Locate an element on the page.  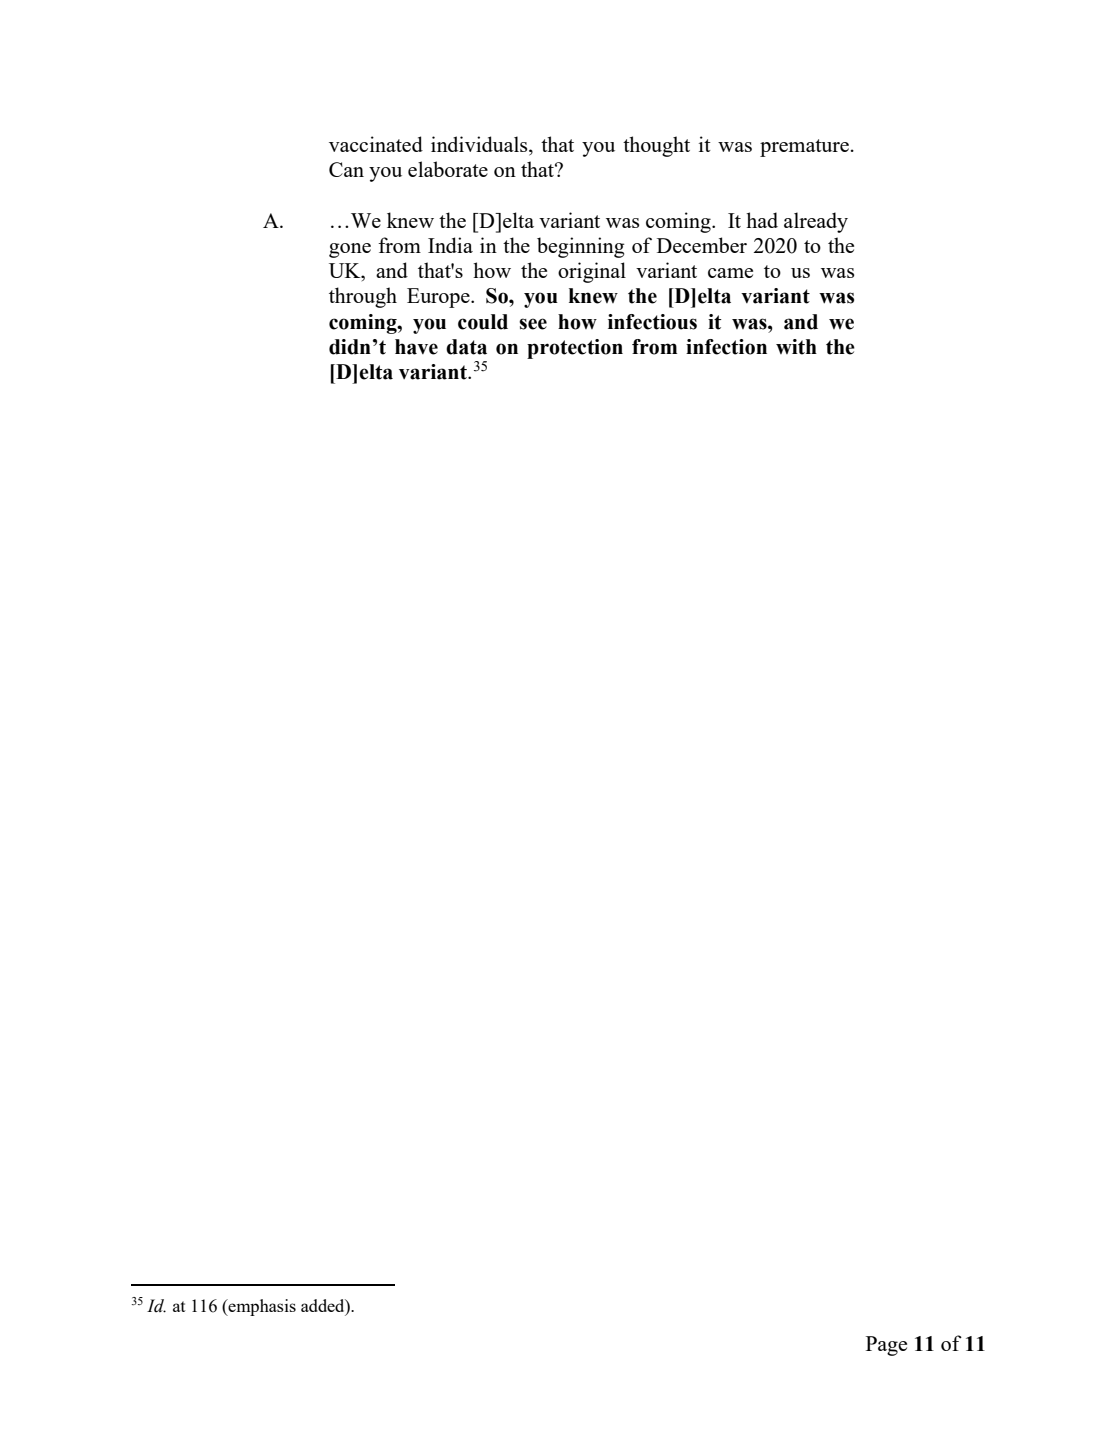
Page is located at coordinates (886, 1346).
